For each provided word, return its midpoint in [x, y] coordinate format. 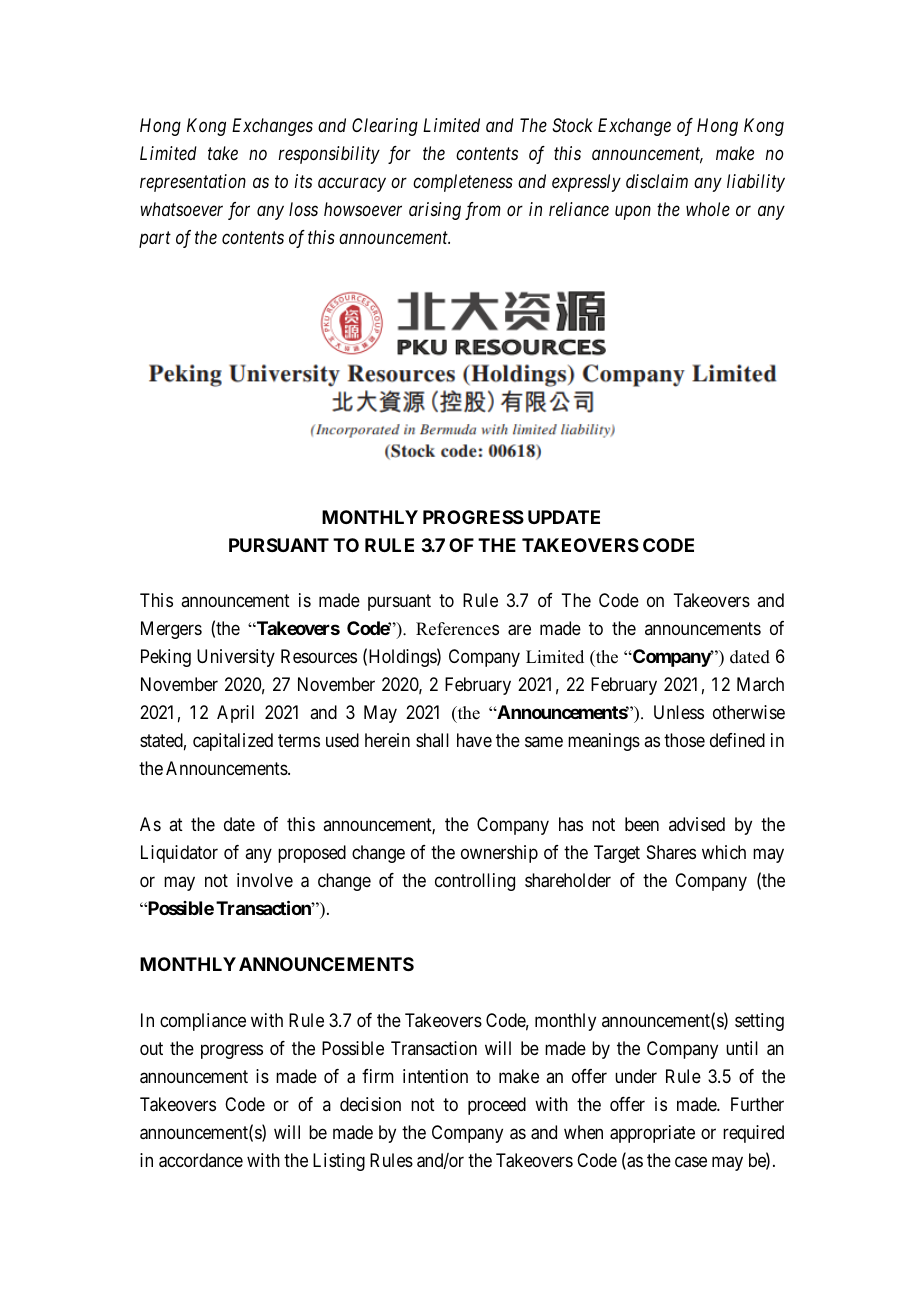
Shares [671, 852]
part [155, 240]
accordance [201, 1160]
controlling [475, 882]
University [236, 658]
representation [193, 183]
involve [265, 880]
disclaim [657, 181]
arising [435, 211]
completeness [463, 183]
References [457, 629]
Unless [679, 712]
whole [708, 209]
